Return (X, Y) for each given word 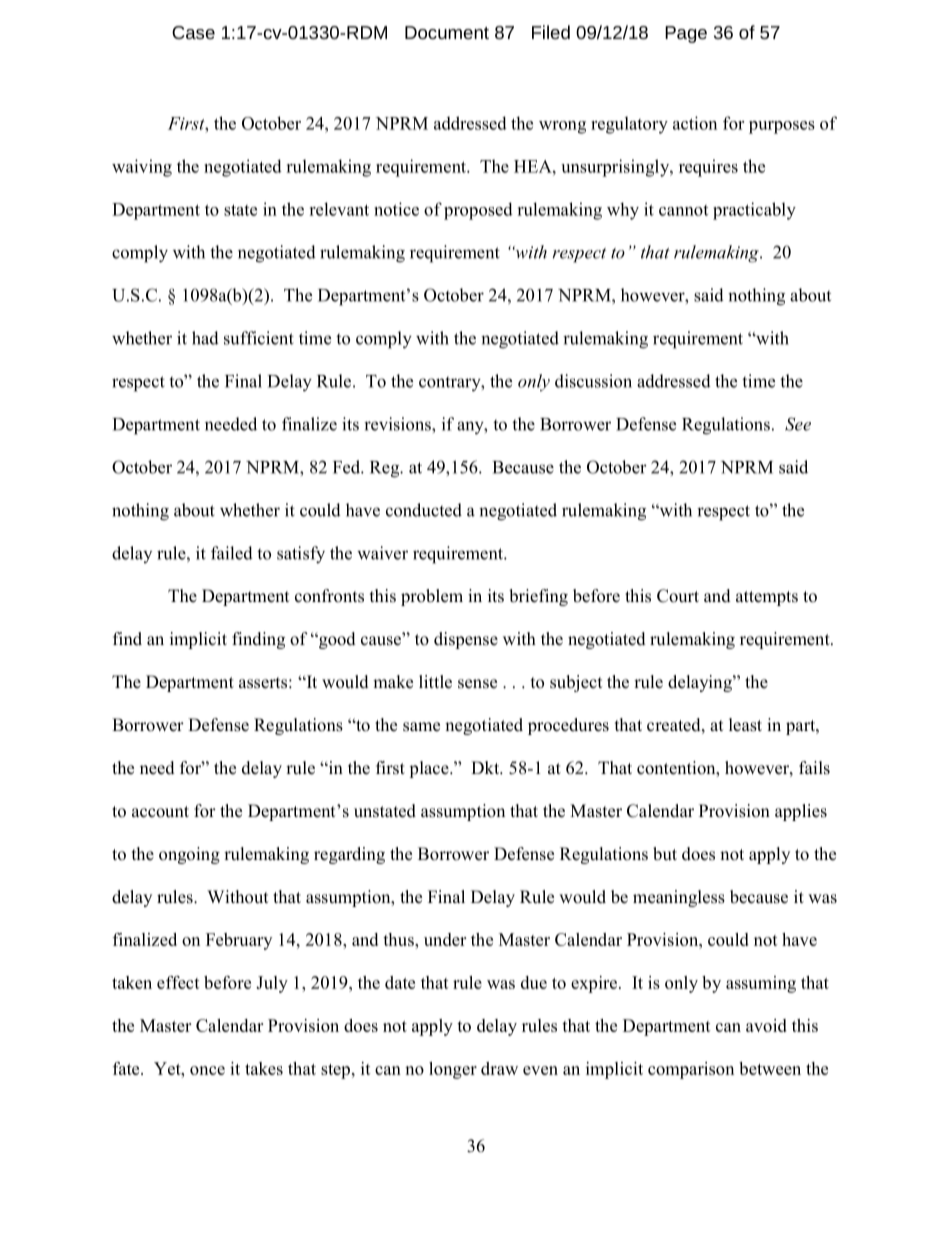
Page (686, 34)
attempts (767, 598)
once (207, 1070)
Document (447, 32)
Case (193, 32)
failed (232, 553)
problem (432, 597)
